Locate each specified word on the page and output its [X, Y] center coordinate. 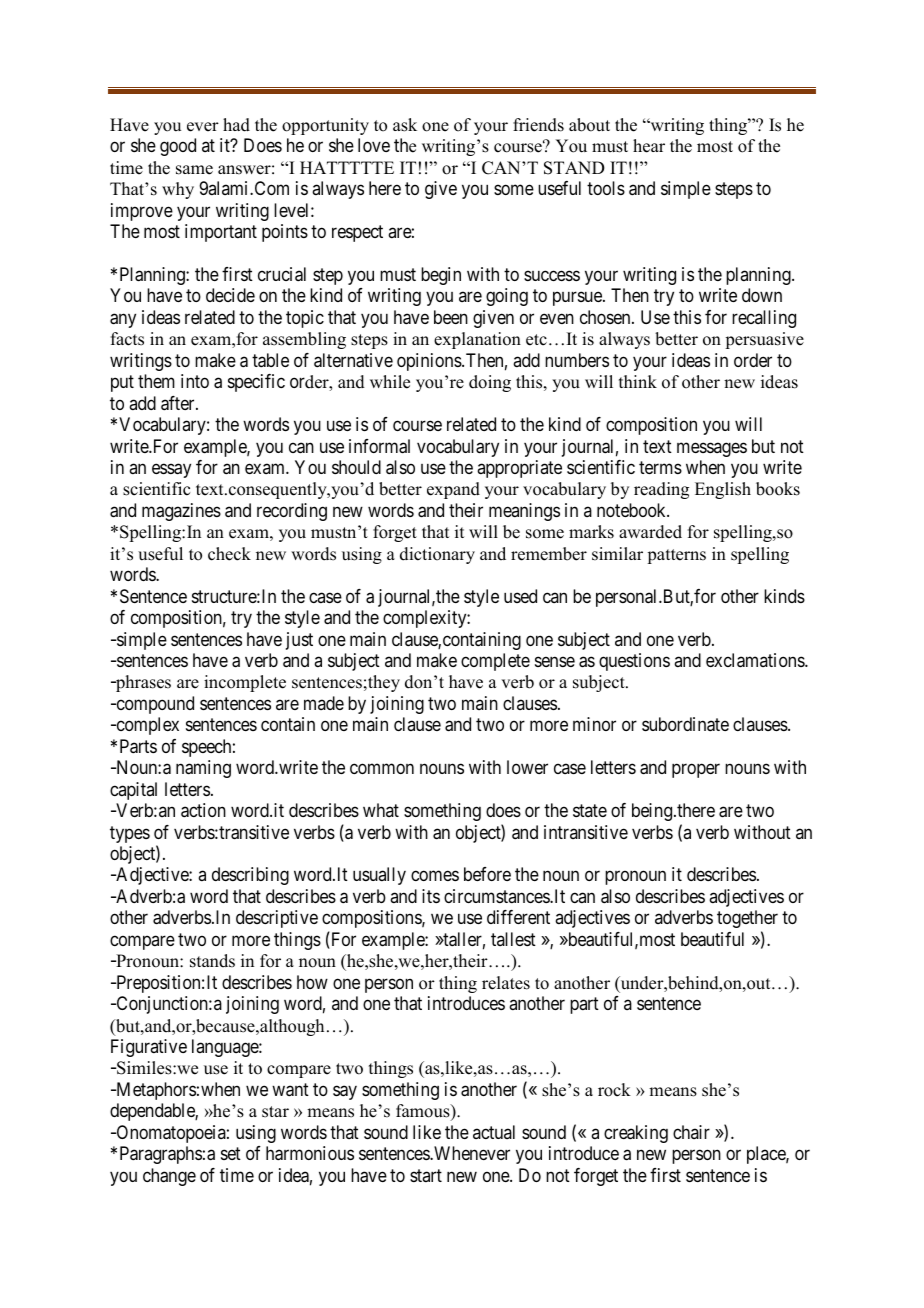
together [747, 919]
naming [203, 769]
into [195, 381]
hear [649, 146]
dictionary [437, 555]
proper [696, 771]
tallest [513, 939]
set [231, 1153]
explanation [477, 340]
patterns [676, 556]
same [194, 170]
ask [405, 125]
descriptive [277, 919]
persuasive [764, 340]
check [229, 554]
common [382, 769]
